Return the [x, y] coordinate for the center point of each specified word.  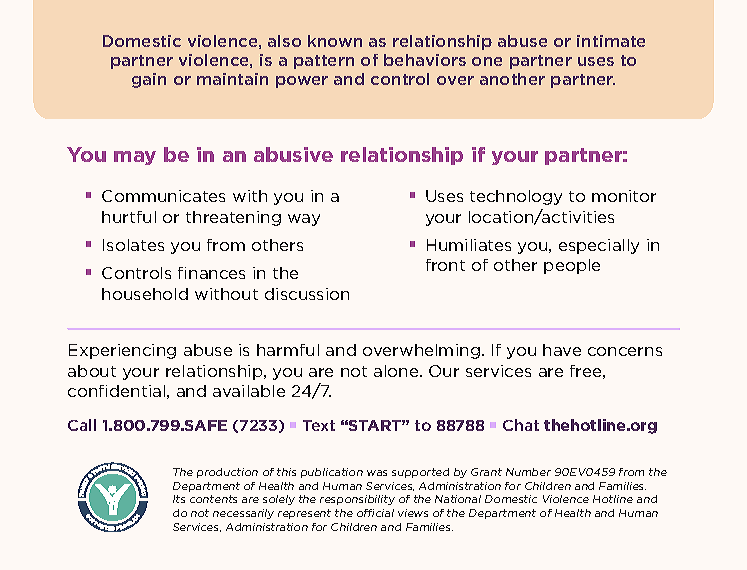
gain [149, 80]
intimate [611, 41]
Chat [521, 425]
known [335, 41]
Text [319, 425]
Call [82, 425]
